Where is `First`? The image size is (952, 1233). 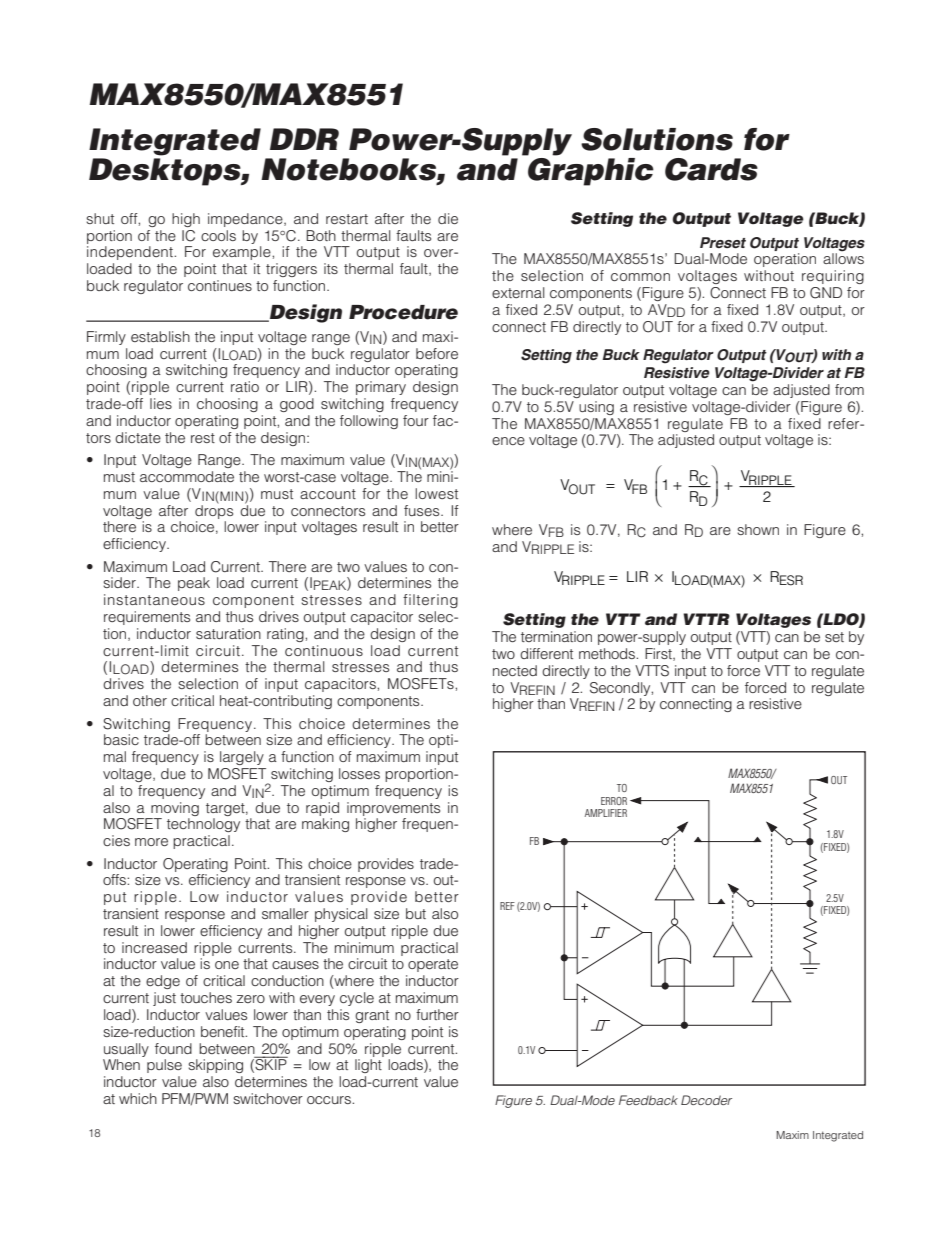
First is located at coordinates (659, 654).
